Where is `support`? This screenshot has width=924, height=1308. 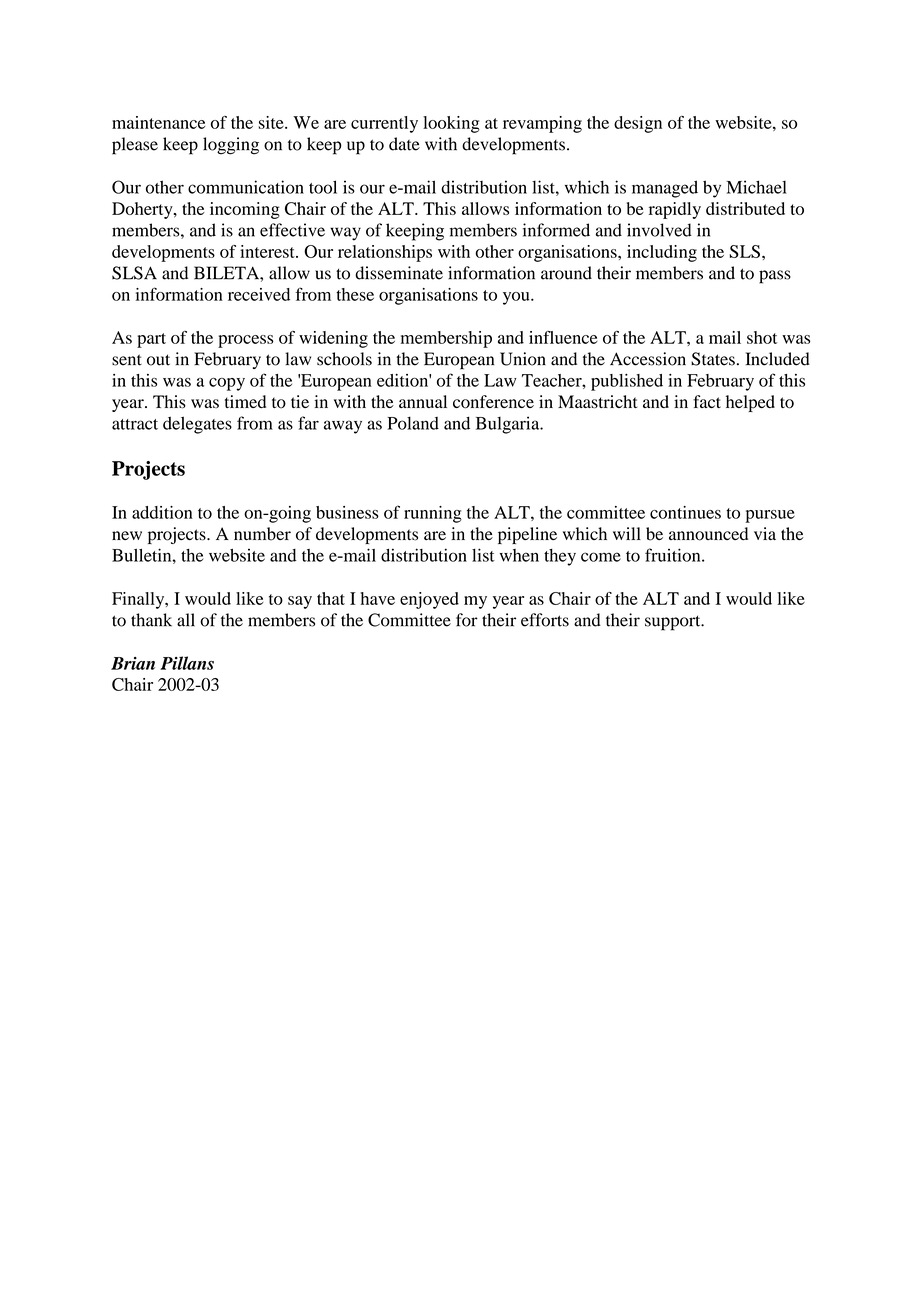 support is located at coordinates (674, 623).
